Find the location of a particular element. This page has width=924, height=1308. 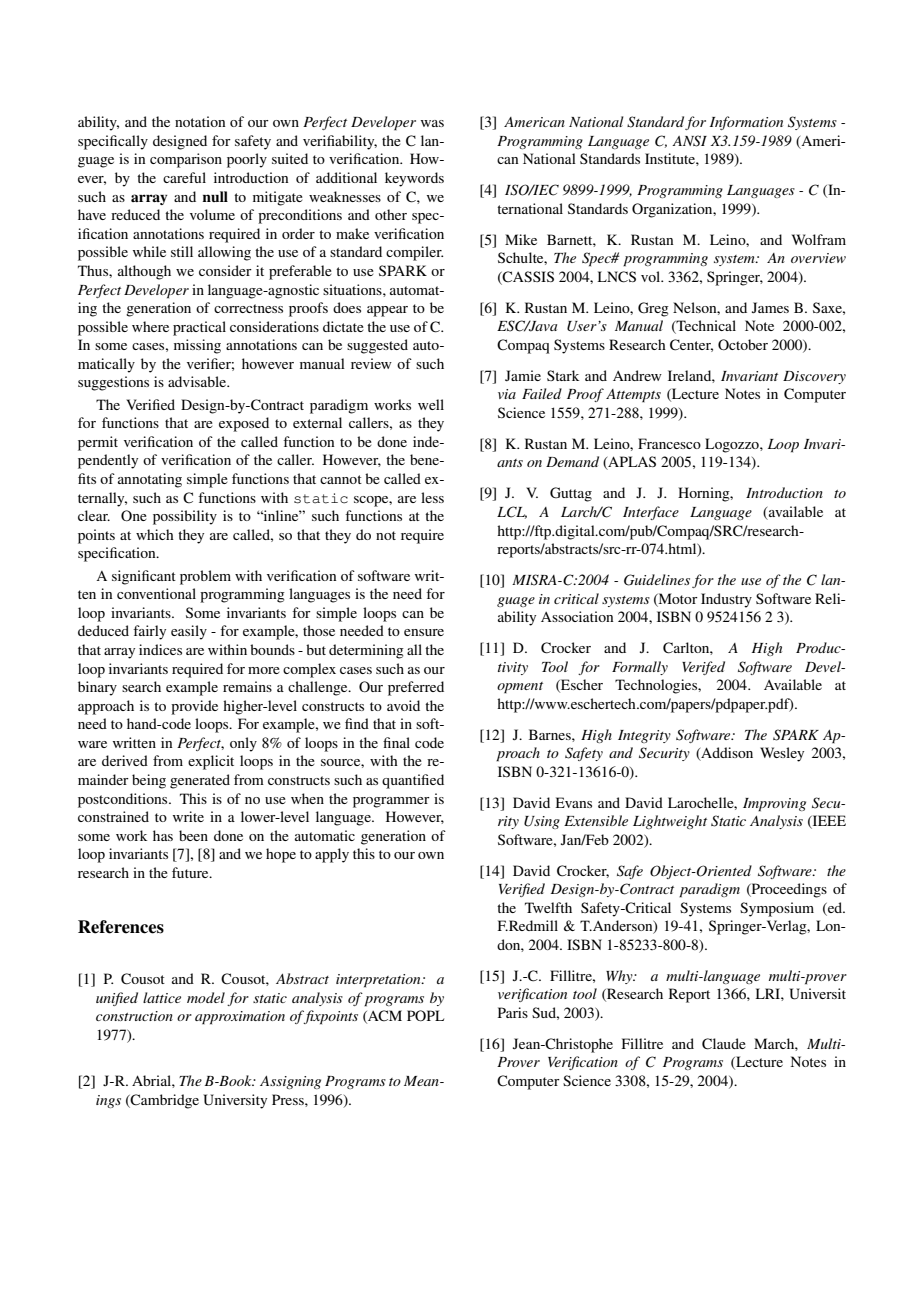

been is located at coordinates (193, 835).
